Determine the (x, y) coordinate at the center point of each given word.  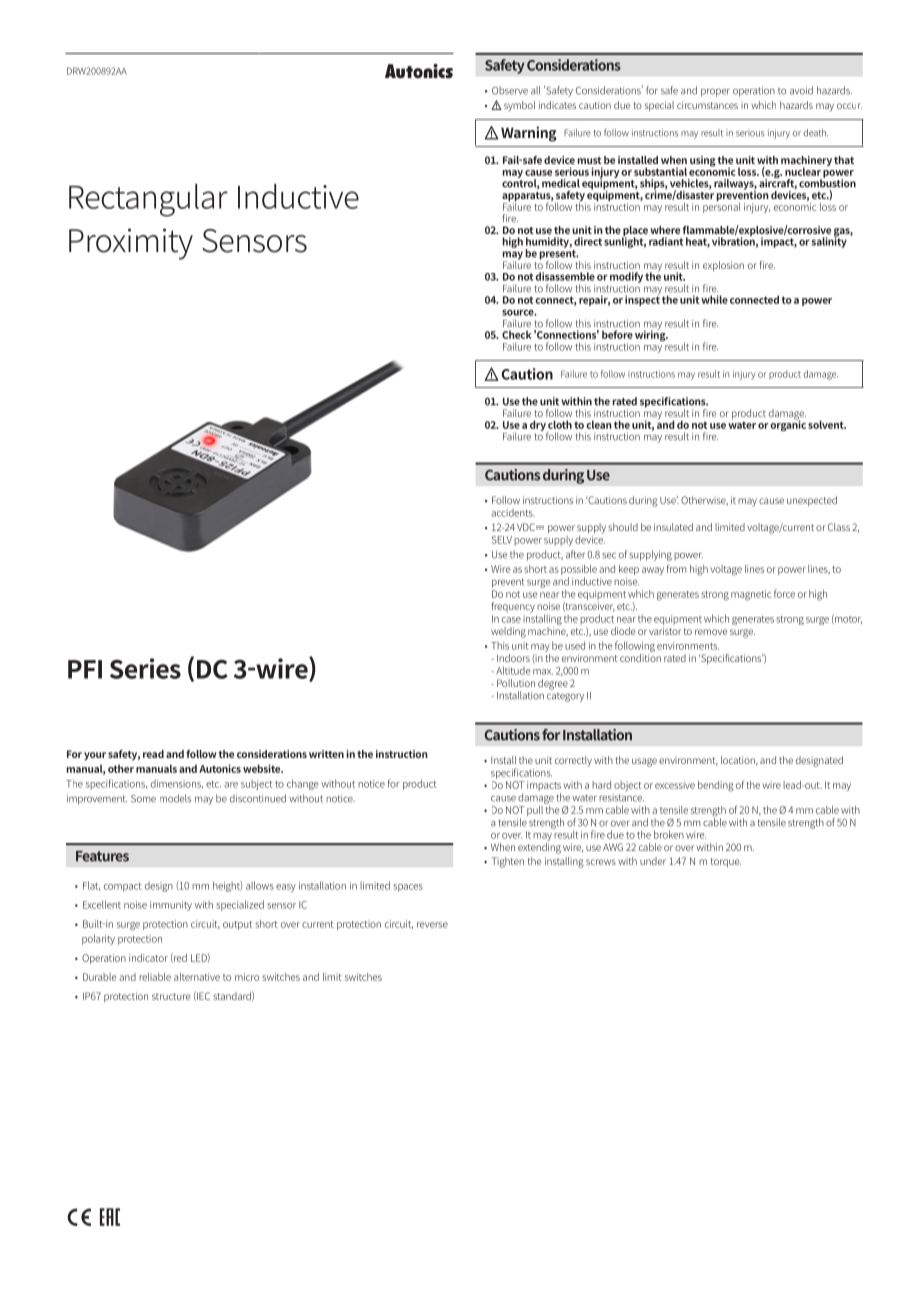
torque (726, 863)
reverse (432, 925)
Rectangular (148, 200)
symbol (519, 106)
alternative (197, 977)
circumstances (707, 105)
